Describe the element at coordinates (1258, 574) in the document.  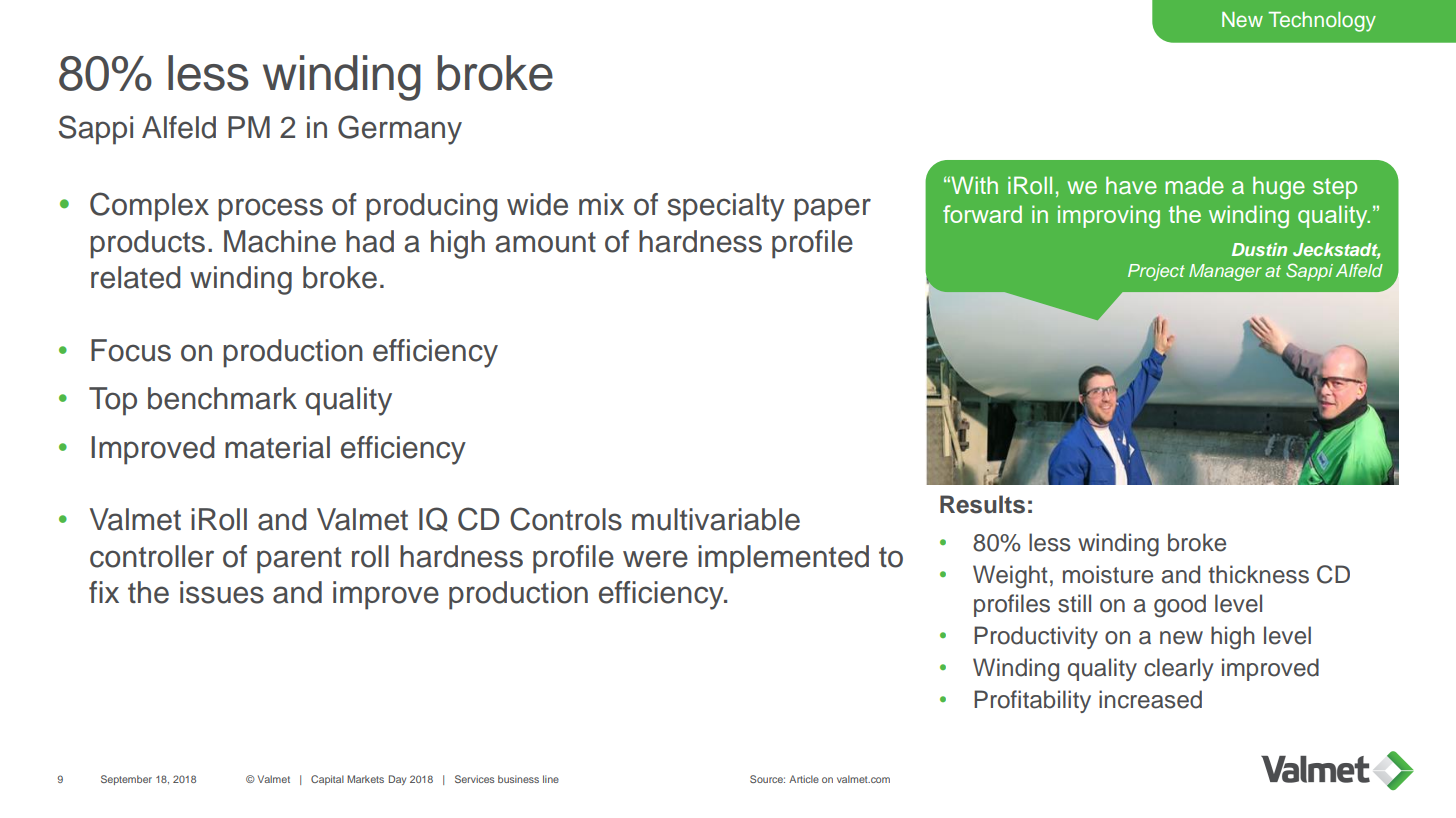
I see `thickness` at that location.
